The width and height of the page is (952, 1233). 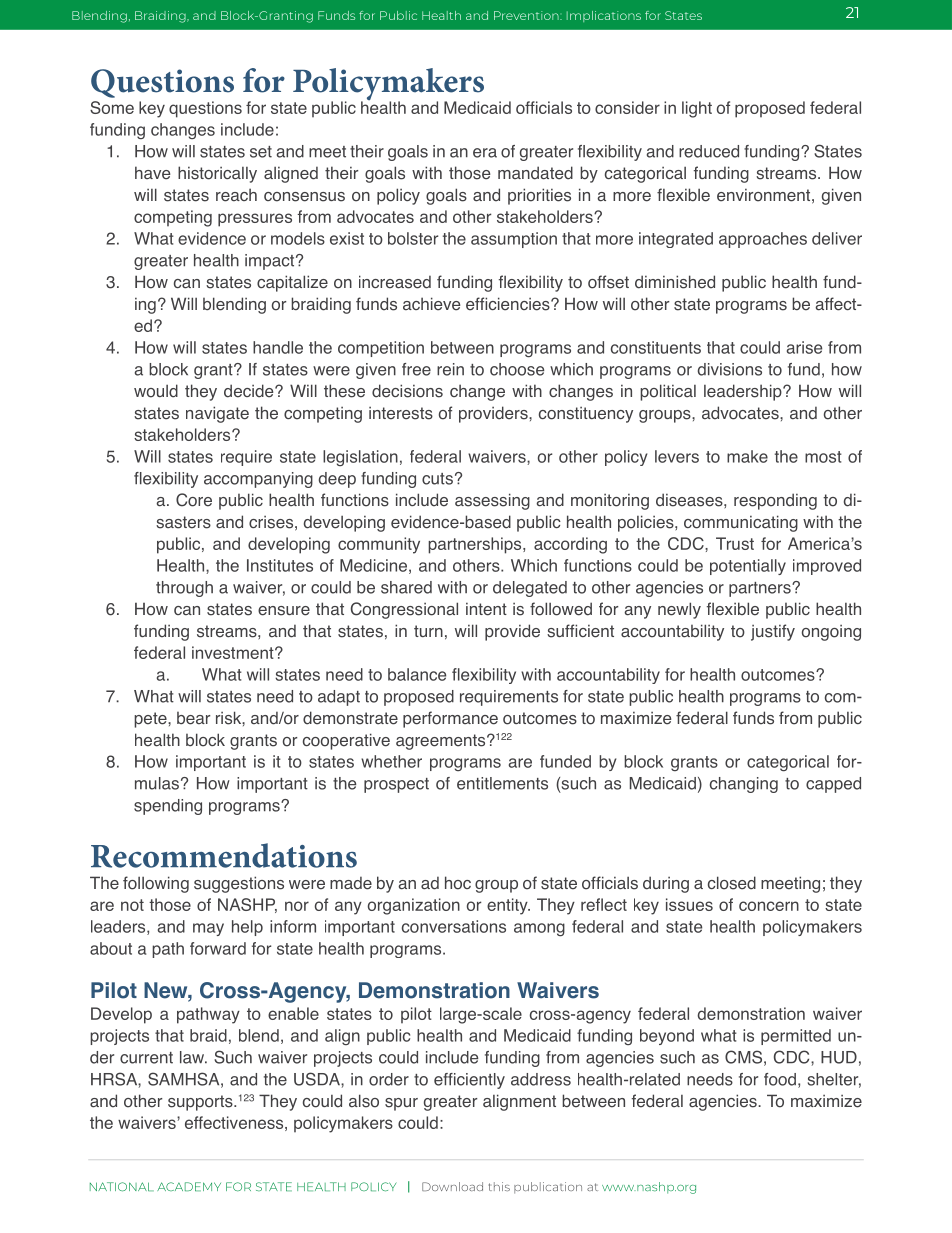 What do you see at coordinates (452, 1186) in the page?
I see `Download` at bounding box center [452, 1186].
